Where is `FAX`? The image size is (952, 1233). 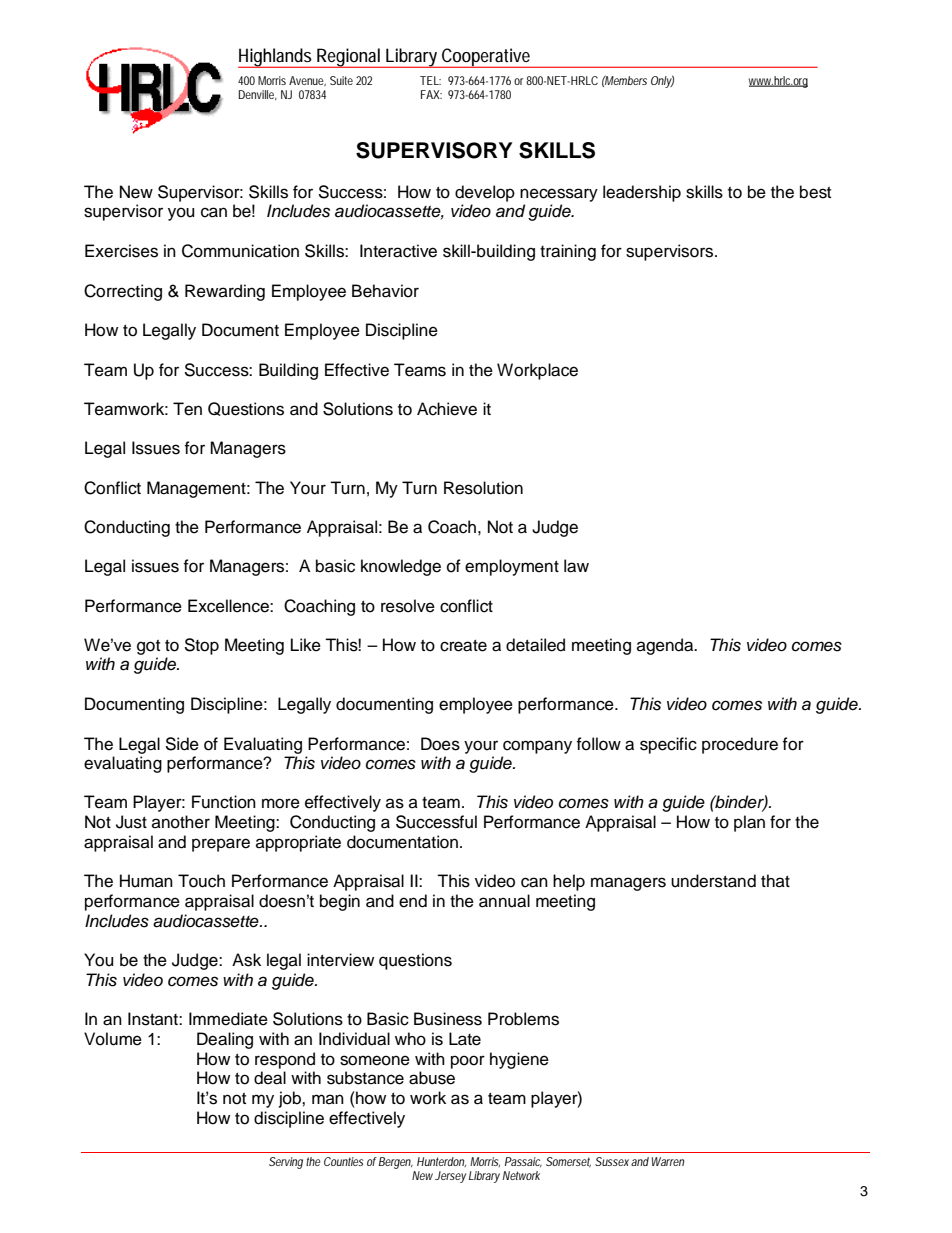 FAX is located at coordinates (431, 94).
